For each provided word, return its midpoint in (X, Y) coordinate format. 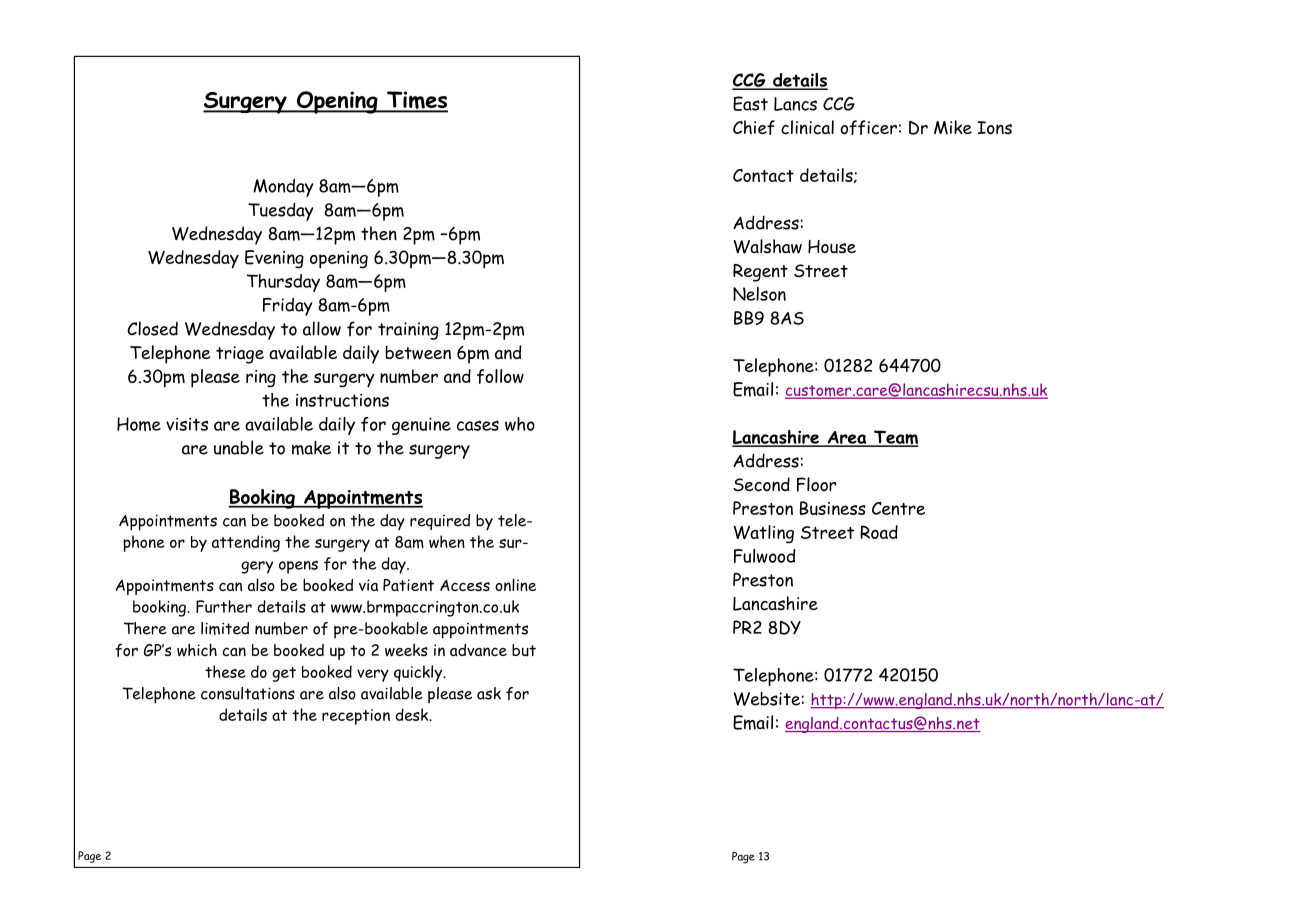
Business (833, 508)
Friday (288, 306)
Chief (754, 127)
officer (868, 127)
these (225, 671)
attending (246, 543)
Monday (283, 187)
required (440, 522)
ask (489, 693)
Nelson (759, 294)
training (408, 331)
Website (766, 699)
